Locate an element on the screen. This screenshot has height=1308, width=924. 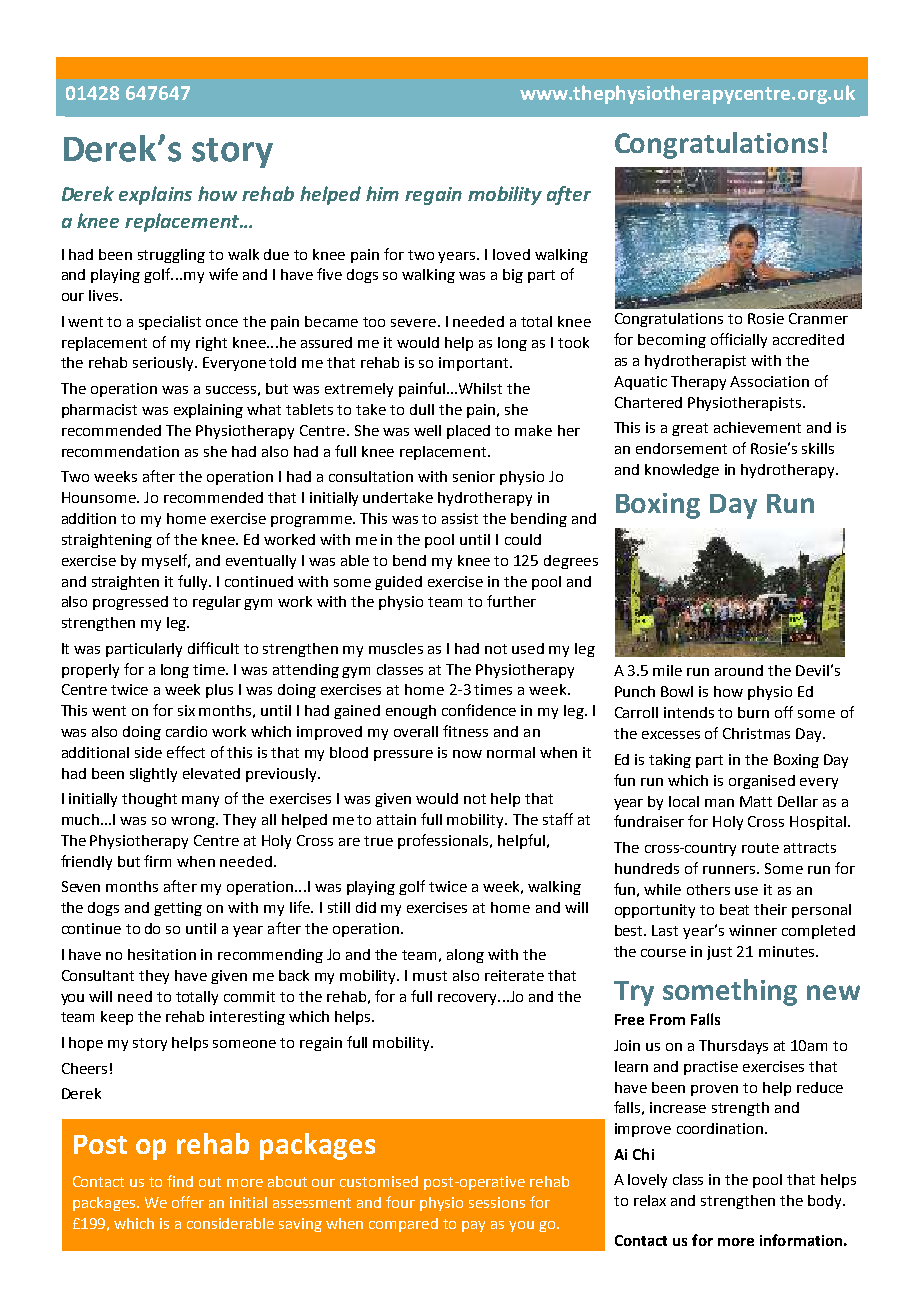
six is located at coordinates (186, 710).
